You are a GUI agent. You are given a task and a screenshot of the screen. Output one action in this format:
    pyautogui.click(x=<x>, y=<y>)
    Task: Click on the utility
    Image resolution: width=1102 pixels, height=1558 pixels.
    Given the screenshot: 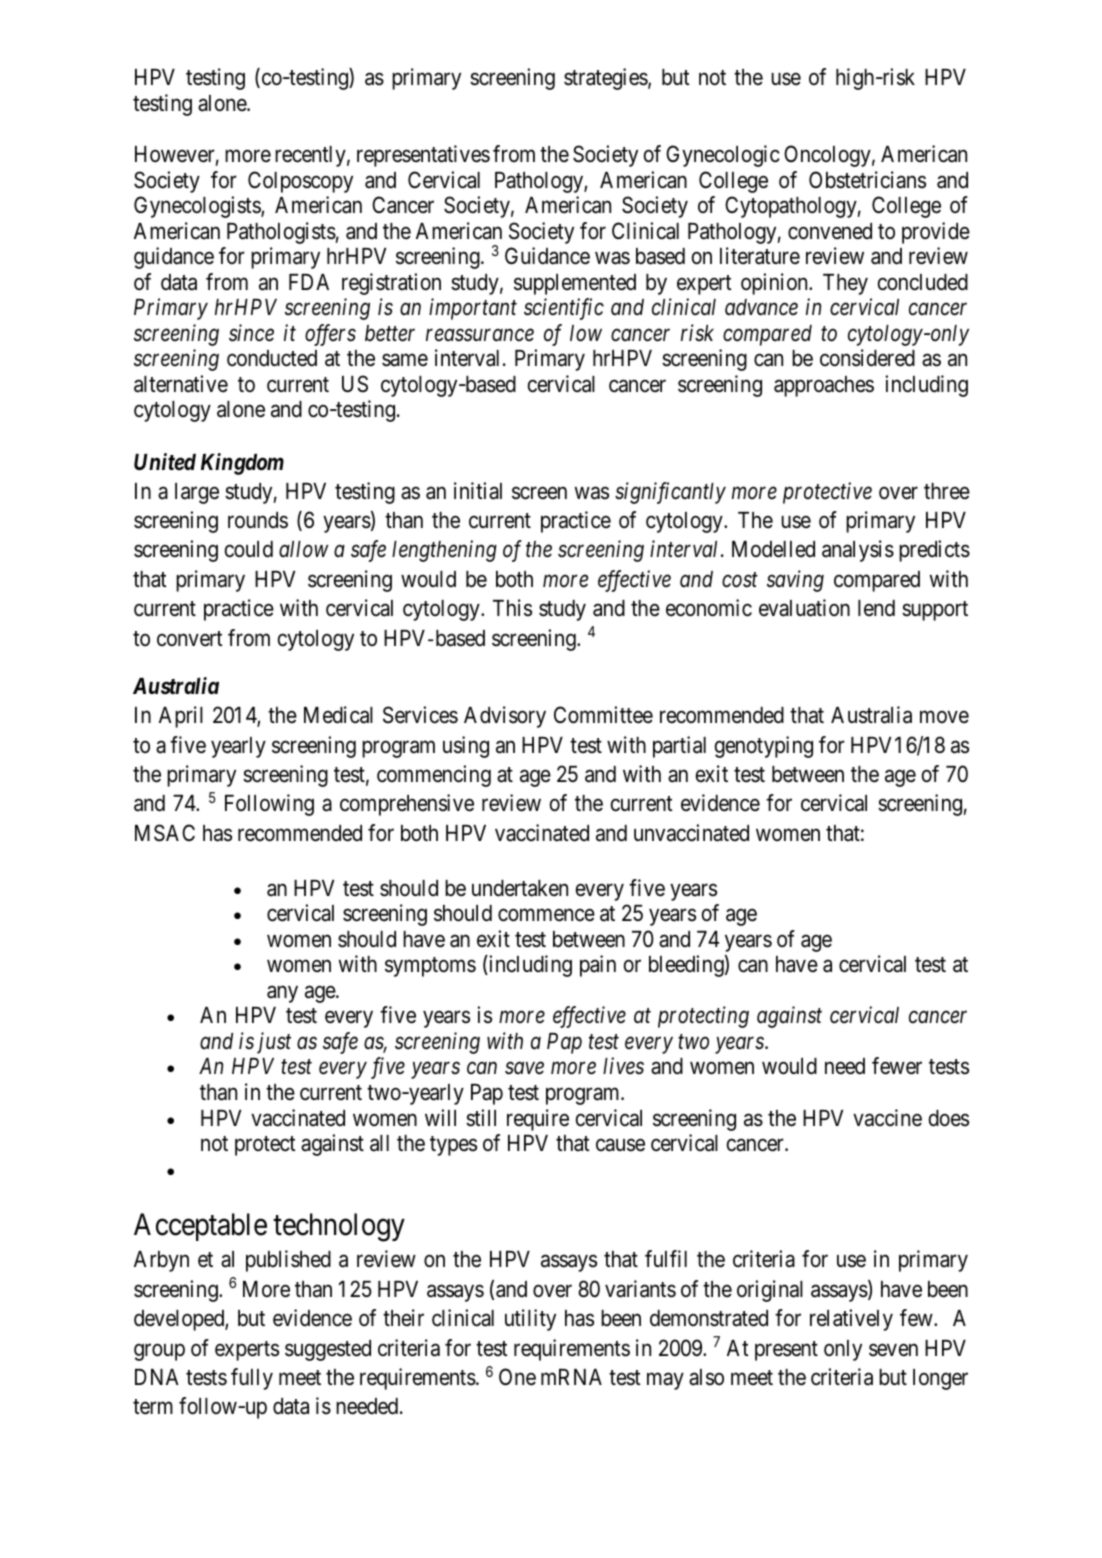 What is the action you would take?
    pyautogui.click(x=530, y=1320)
